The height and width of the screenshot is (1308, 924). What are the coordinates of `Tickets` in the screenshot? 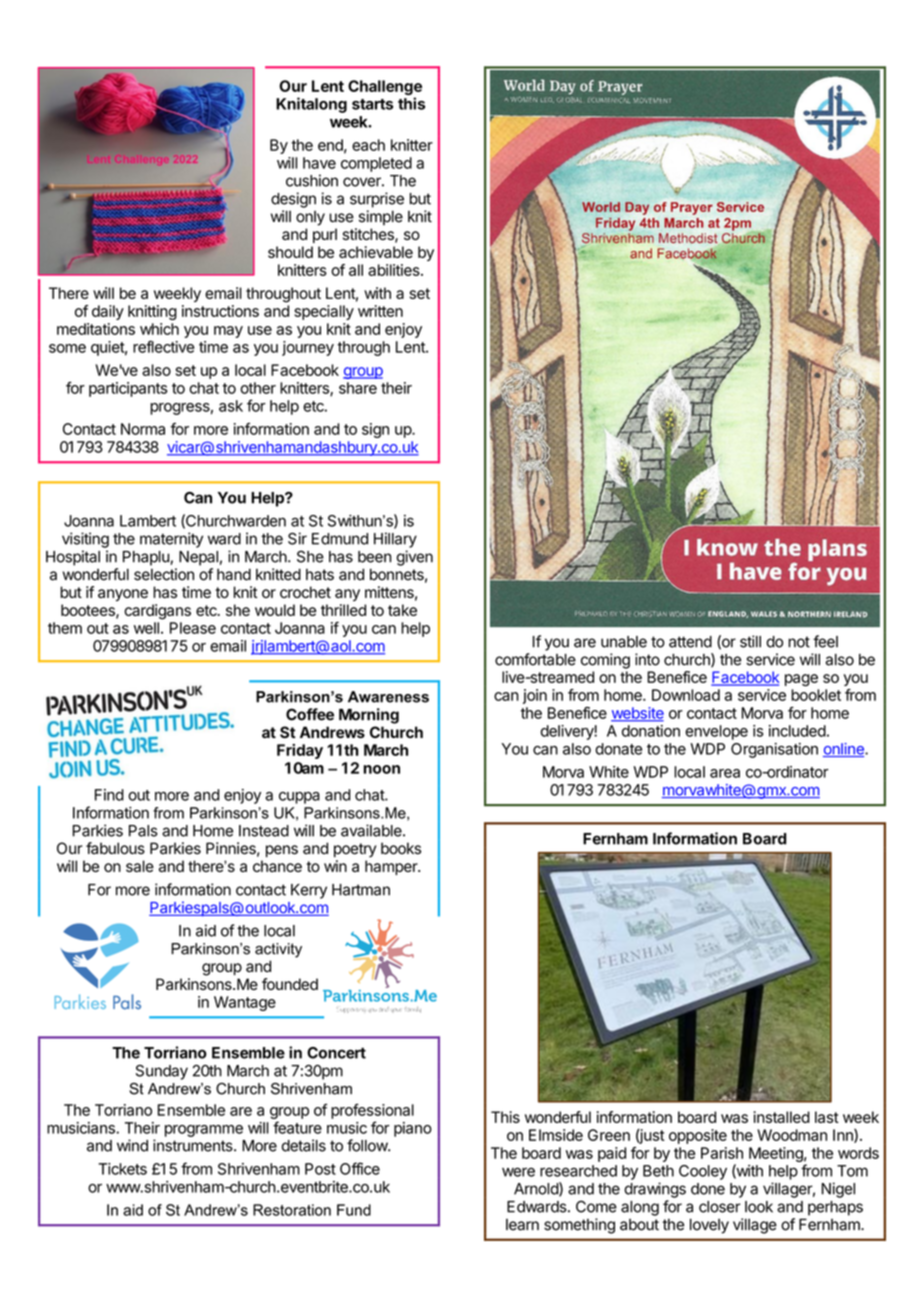 It's located at (122, 1169).
